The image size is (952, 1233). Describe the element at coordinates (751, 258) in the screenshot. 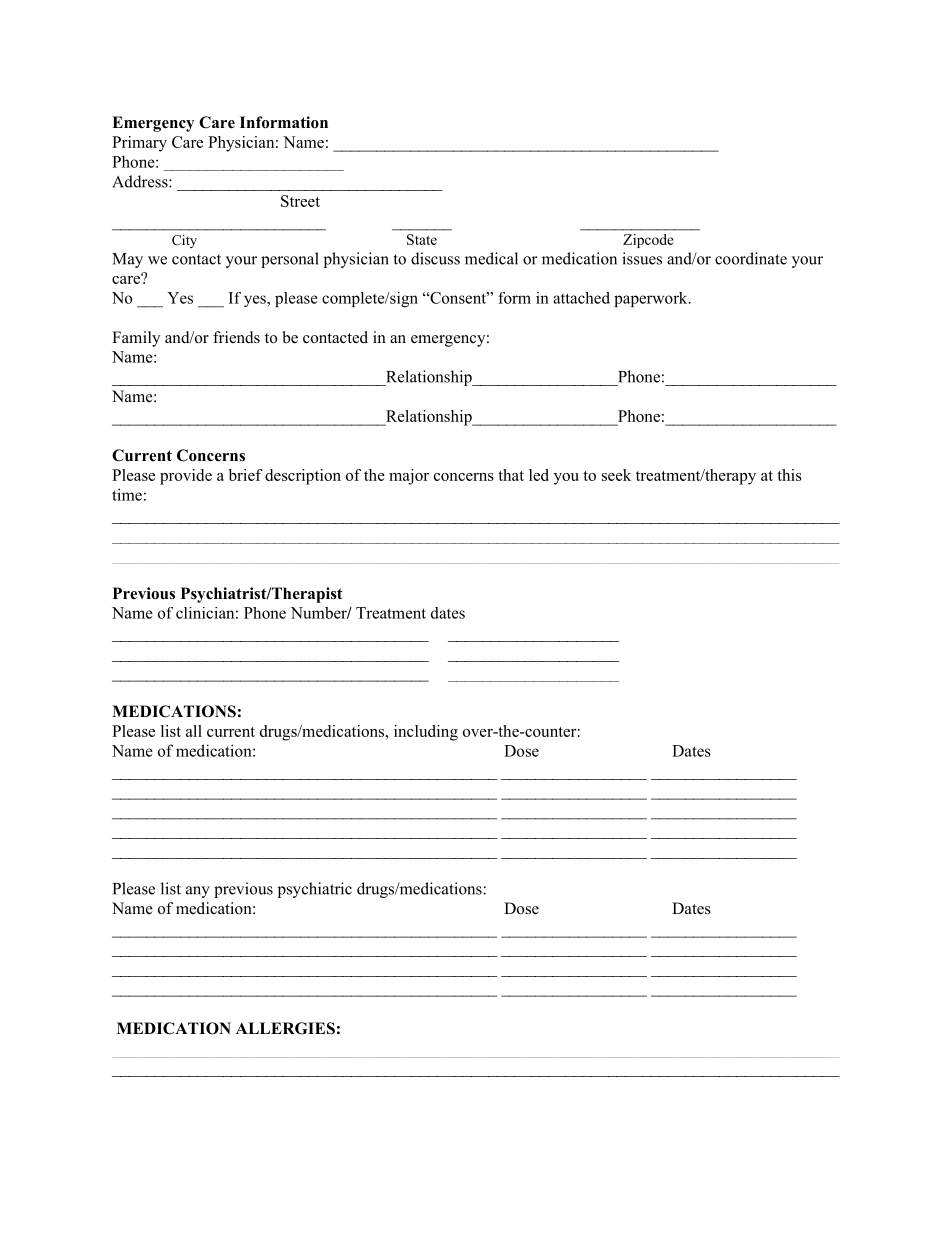

I see `coordinate` at that location.
